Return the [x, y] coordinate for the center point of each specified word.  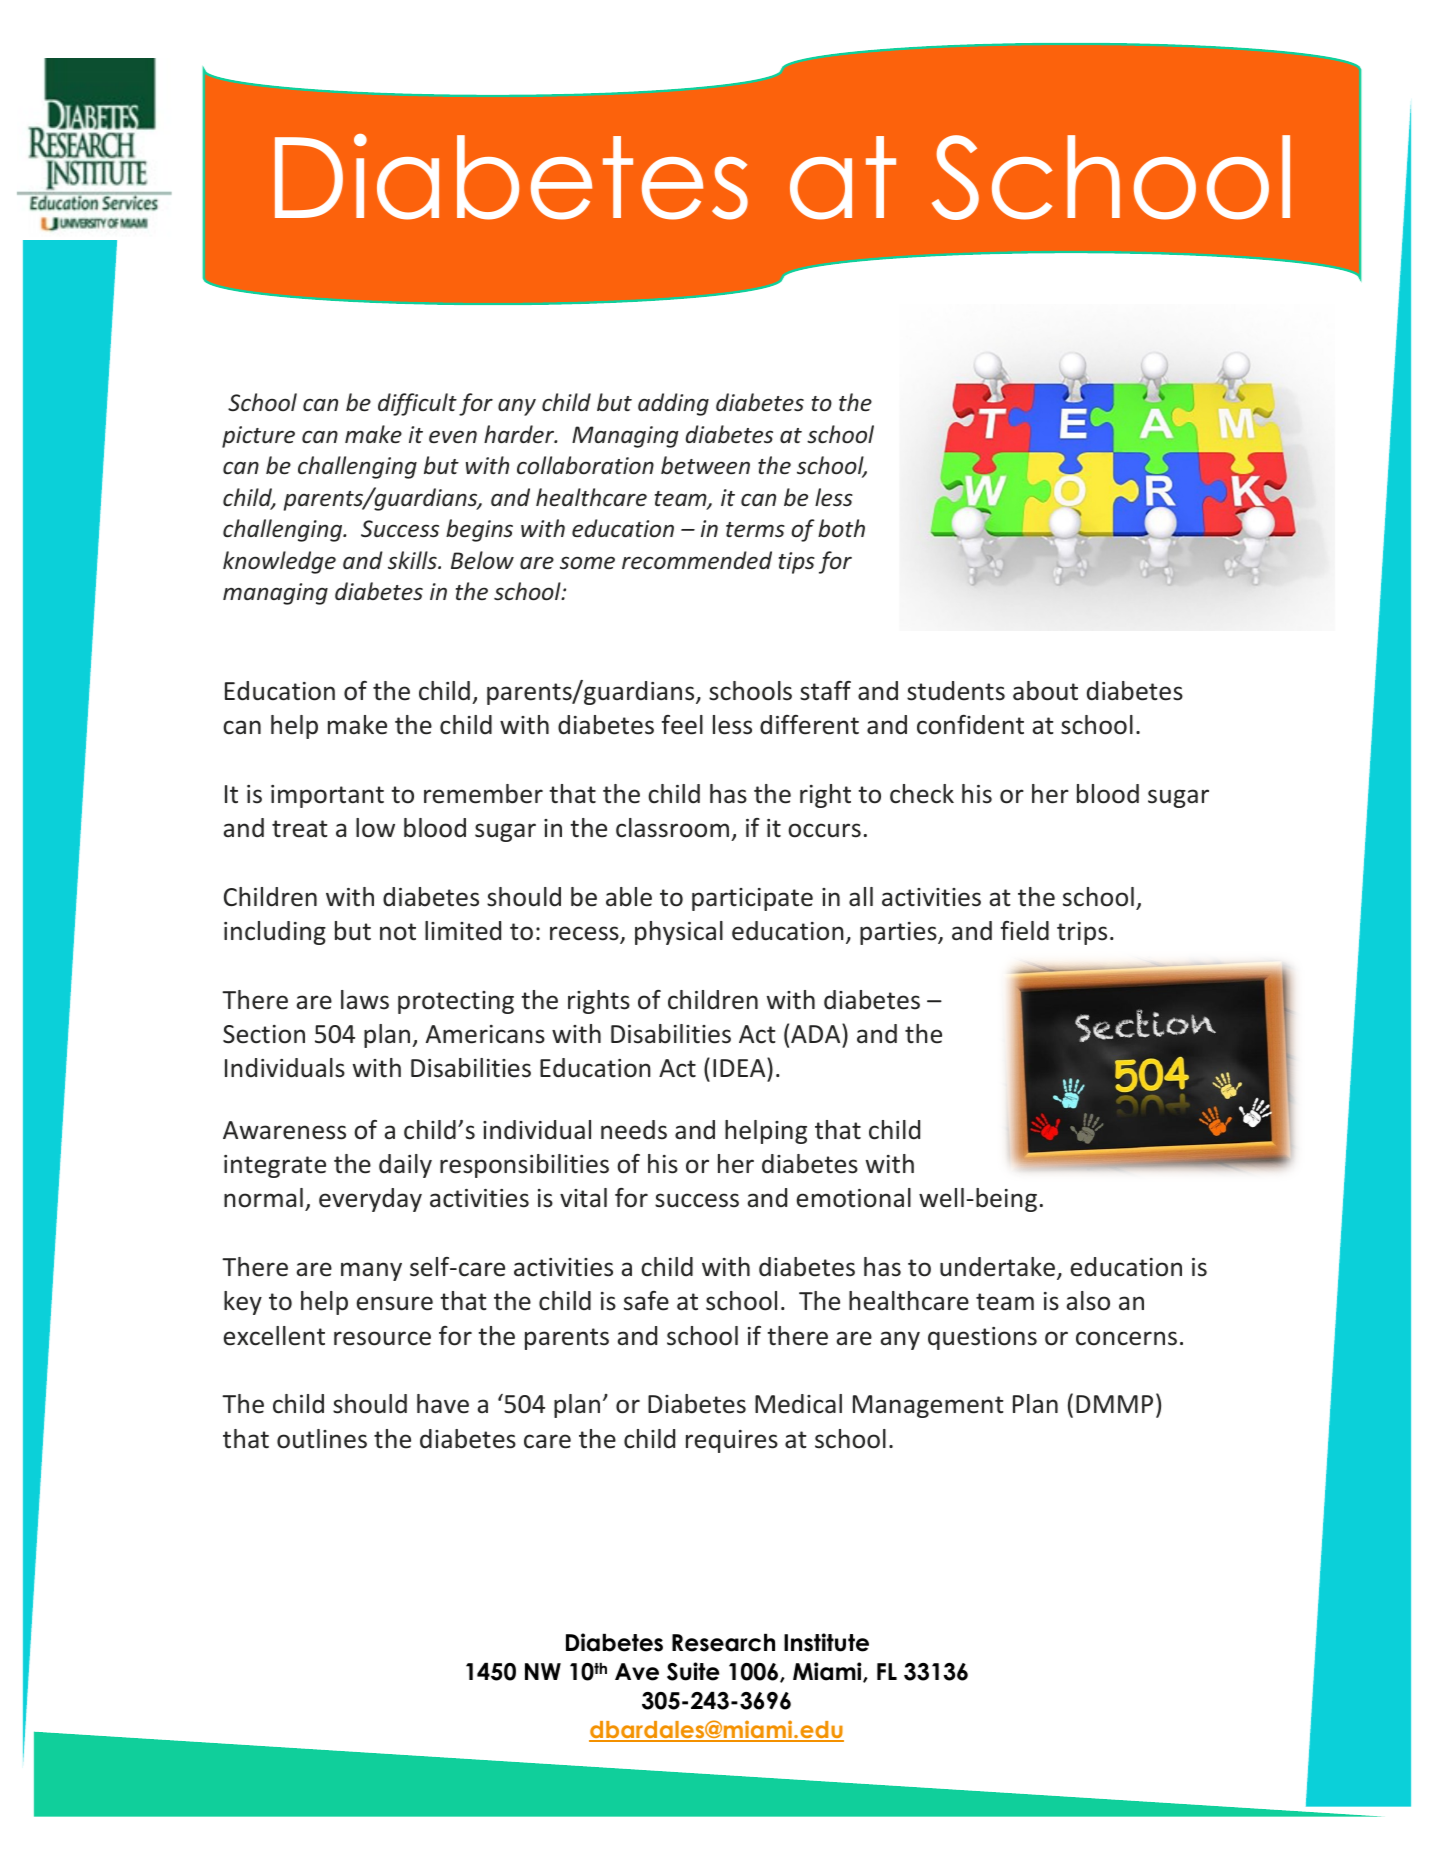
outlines [322, 1439]
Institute [826, 1642]
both [841, 528]
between [705, 465]
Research [723, 1643]
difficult [417, 404]
